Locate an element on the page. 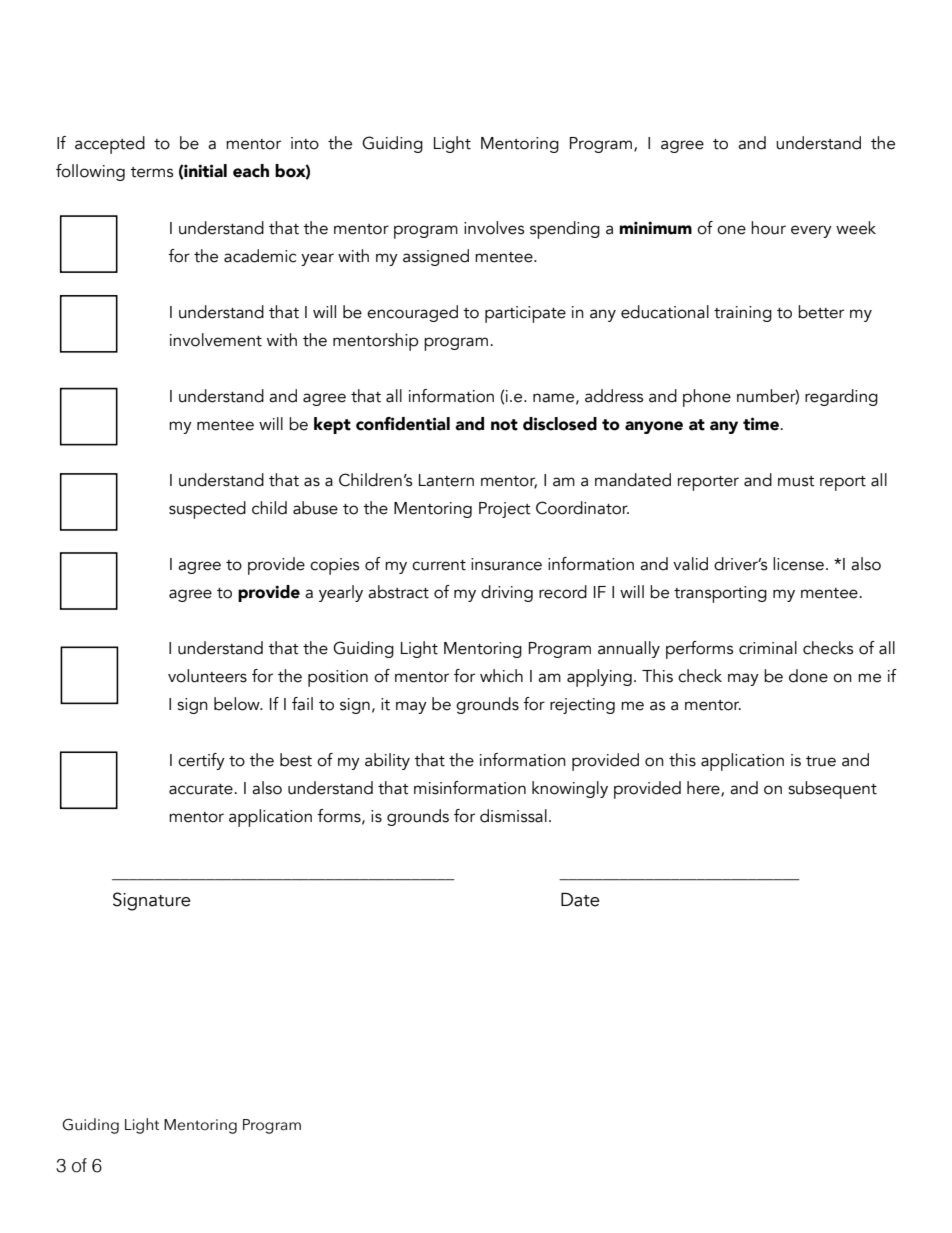  not is located at coordinates (504, 425).
